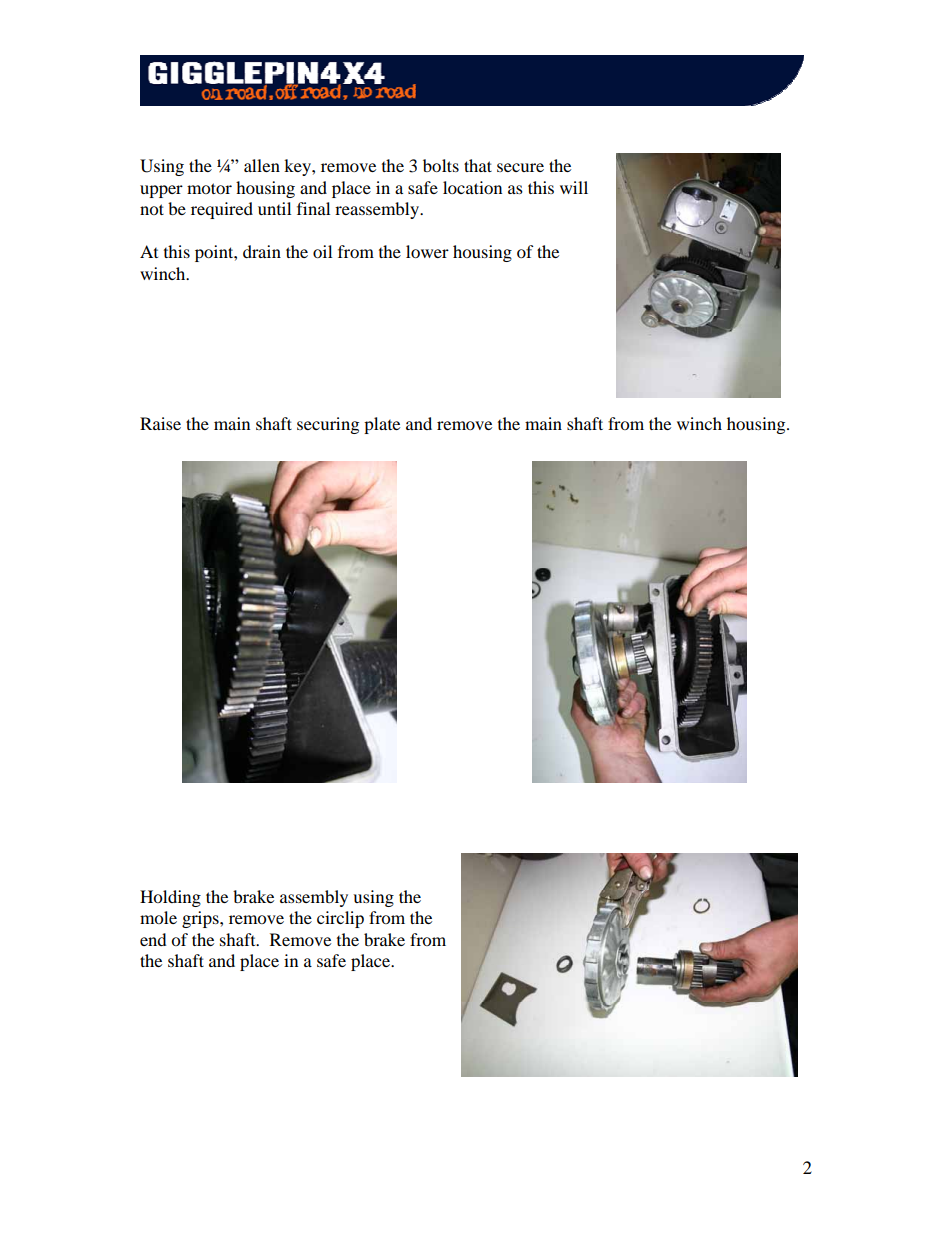 Image resolution: width=952 pixels, height=1233 pixels. Describe the element at coordinates (574, 187) in the screenshot. I see `will` at that location.
